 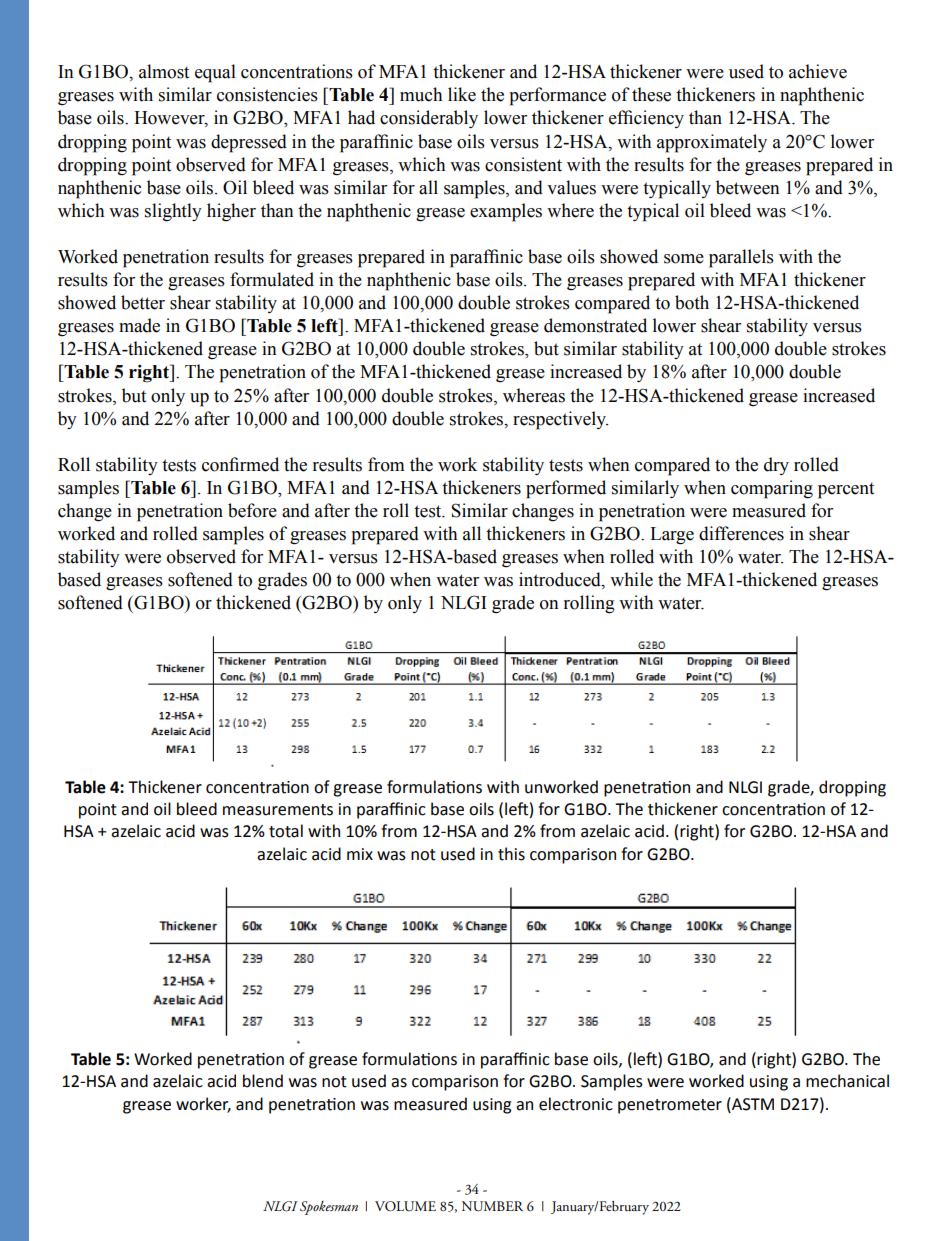 I want to click on while, so click(x=631, y=579).
